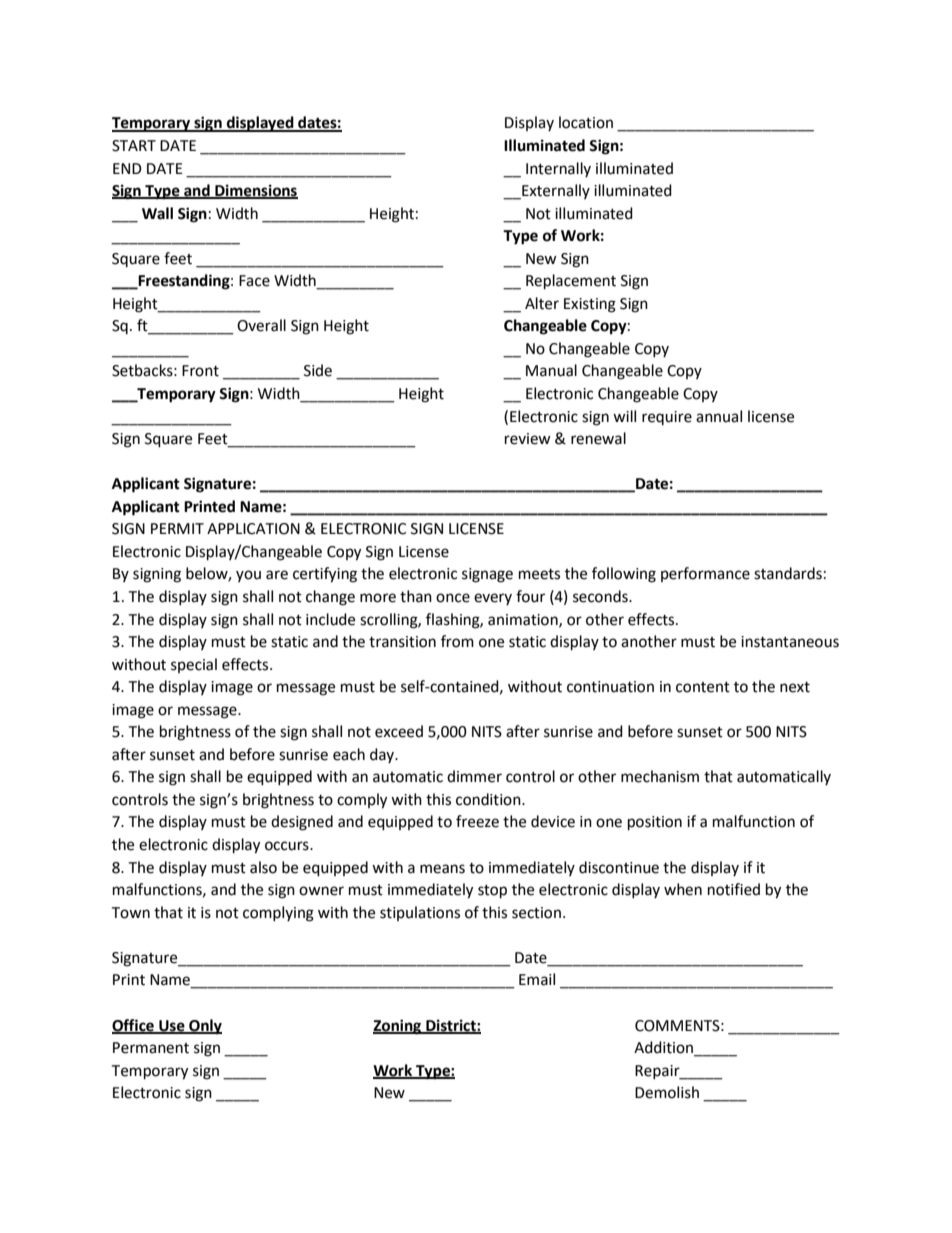  What do you see at coordinates (248, 576) in the screenshot?
I see `you` at bounding box center [248, 576].
